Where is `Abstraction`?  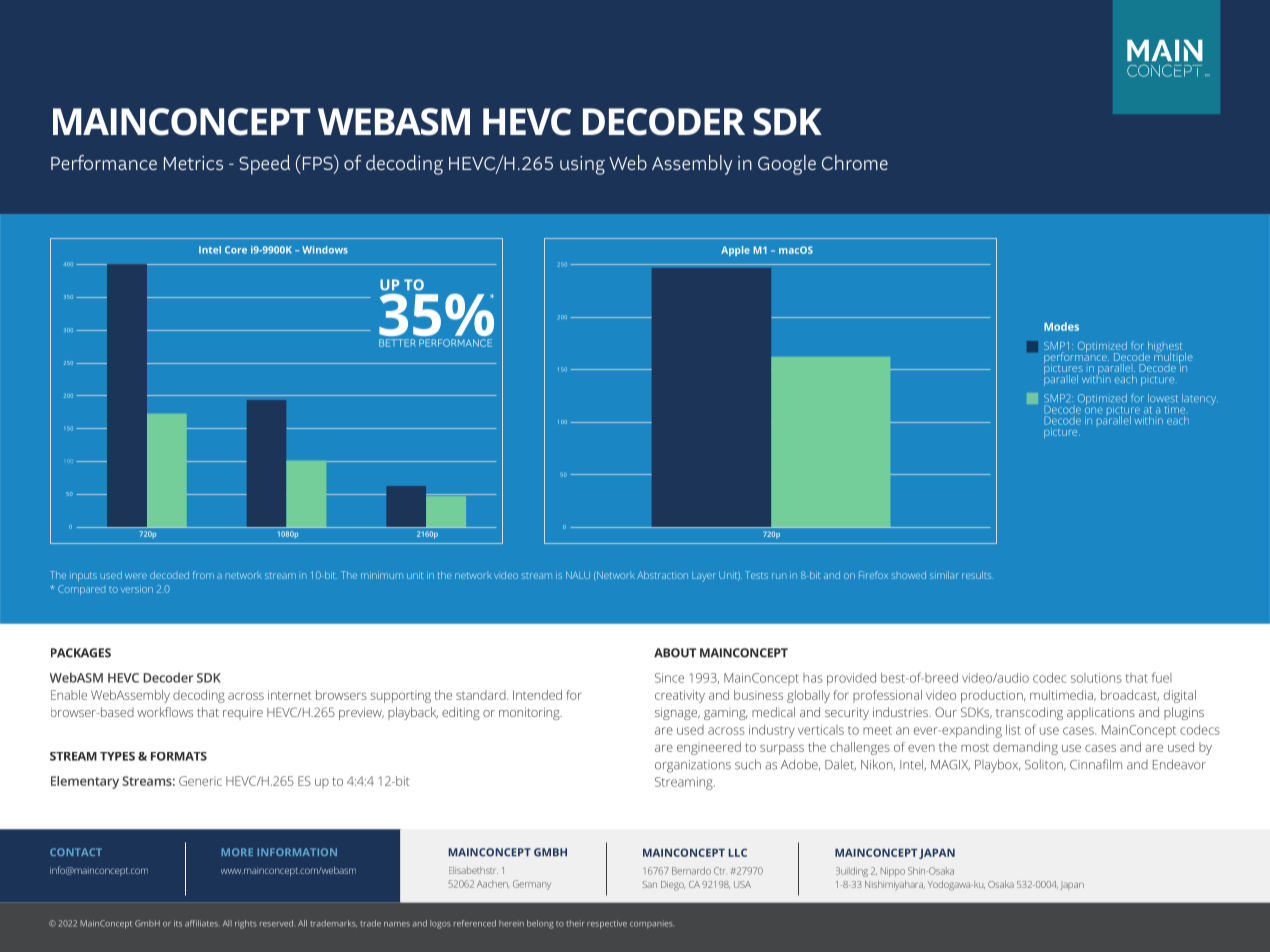
Abstraction is located at coordinates (662, 575).
